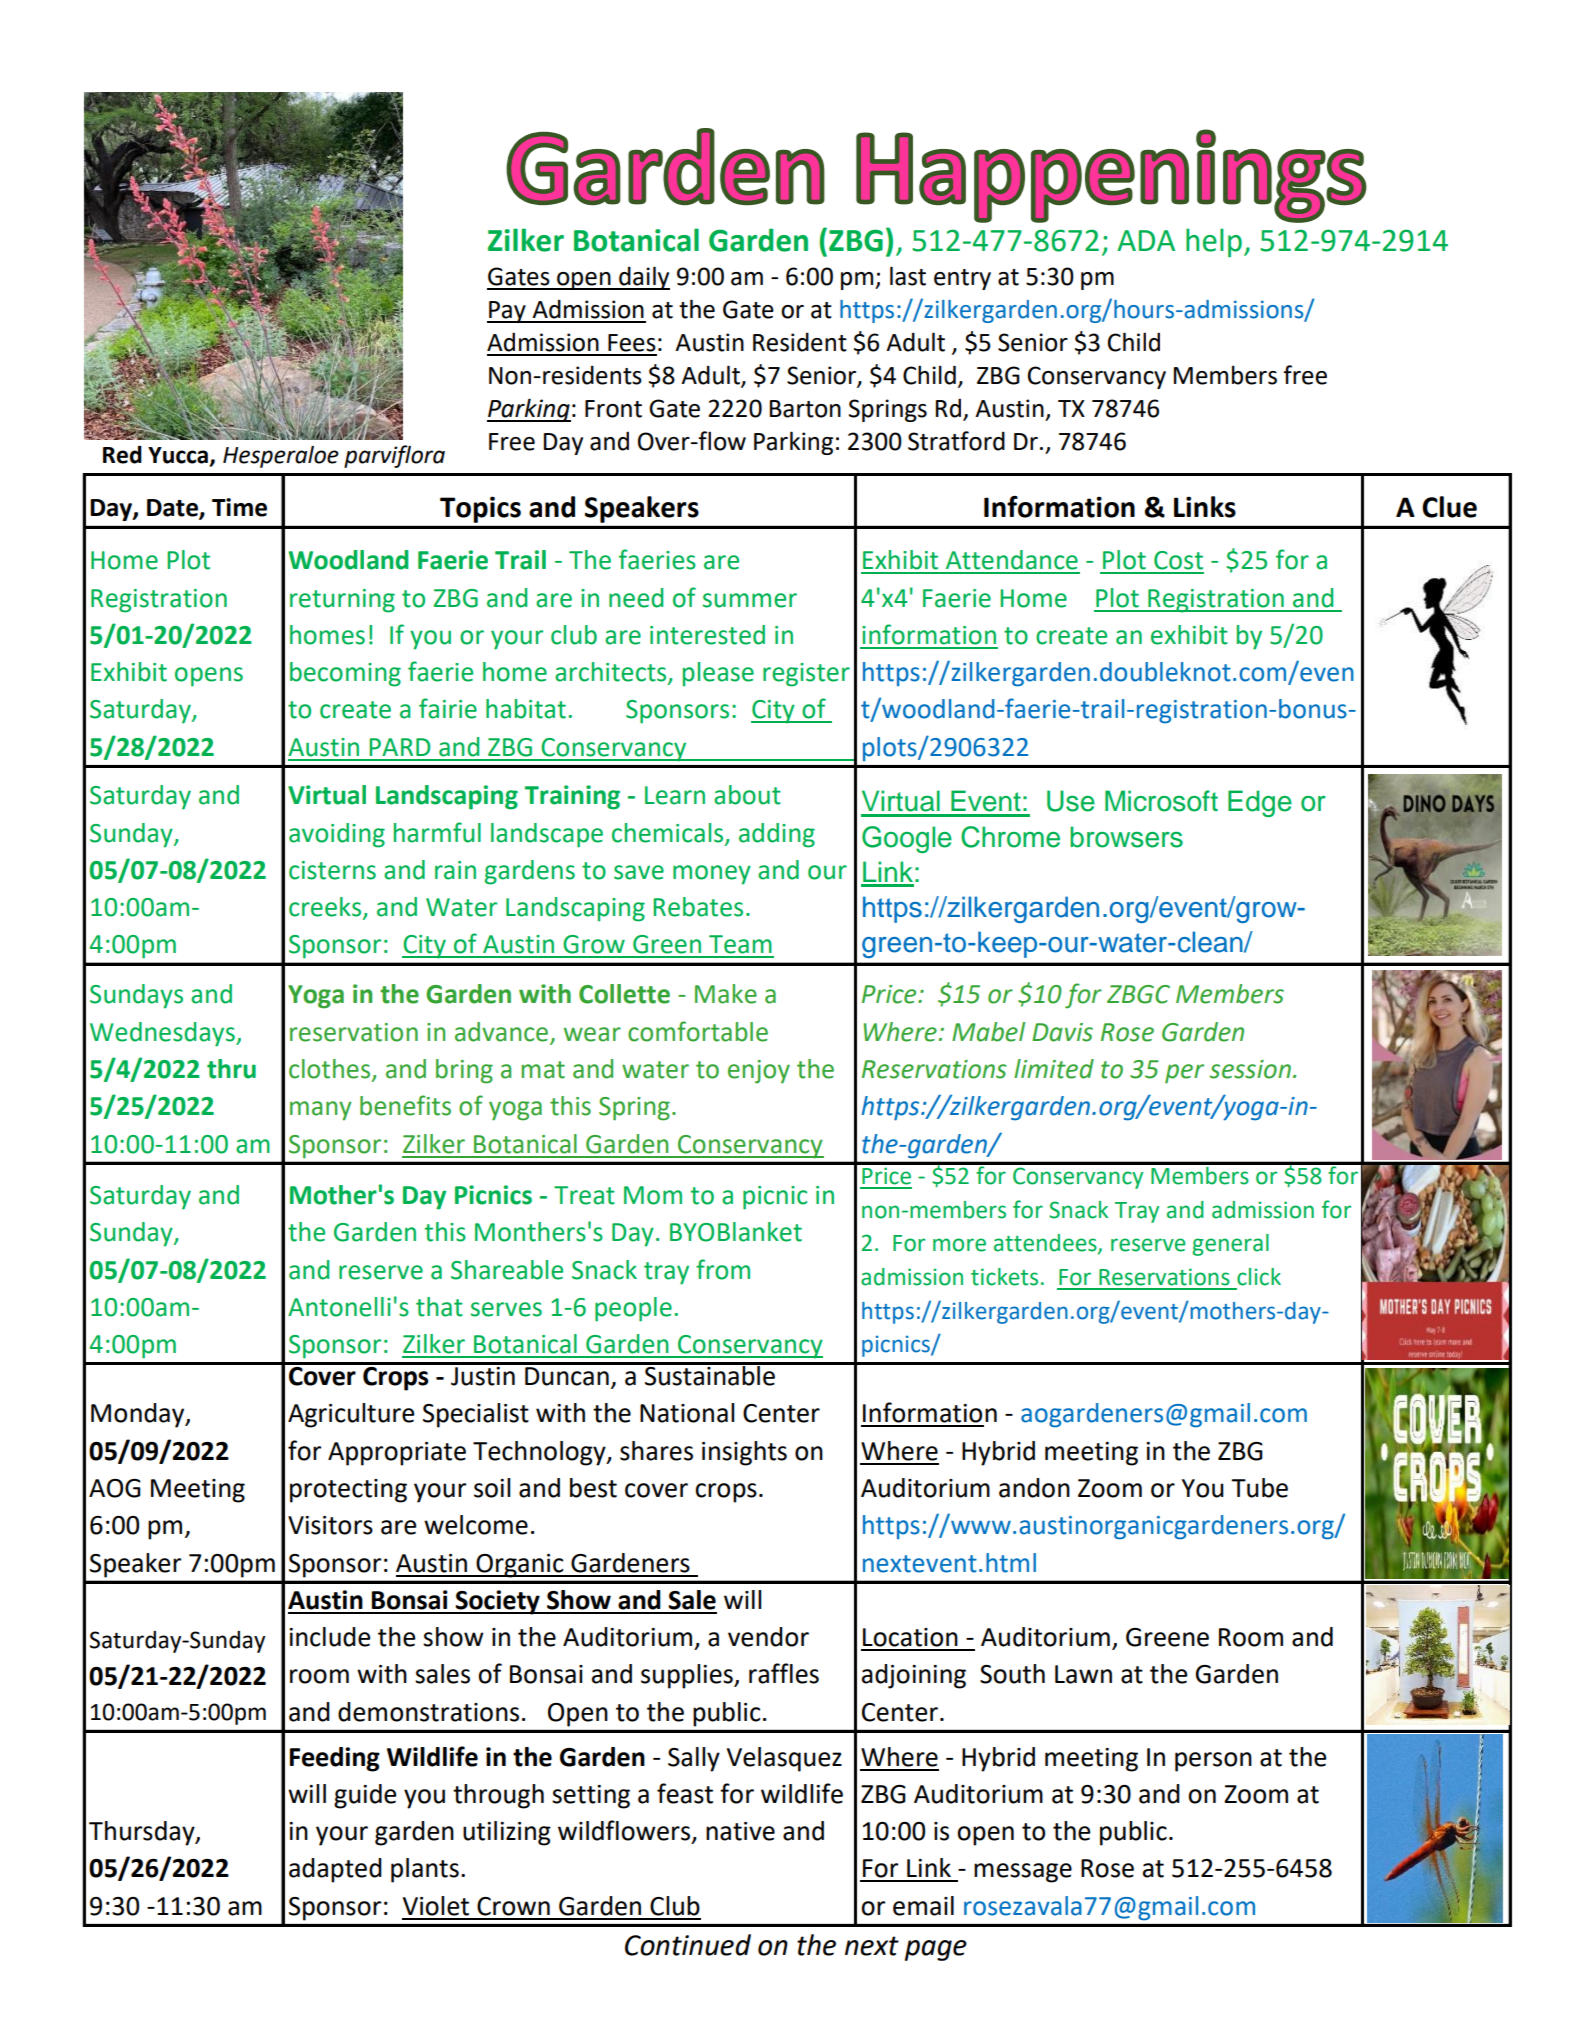 The image size is (1571, 2033). Describe the element at coordinates (337, 835) in the screenshot. I see `avoiding` at that location.
